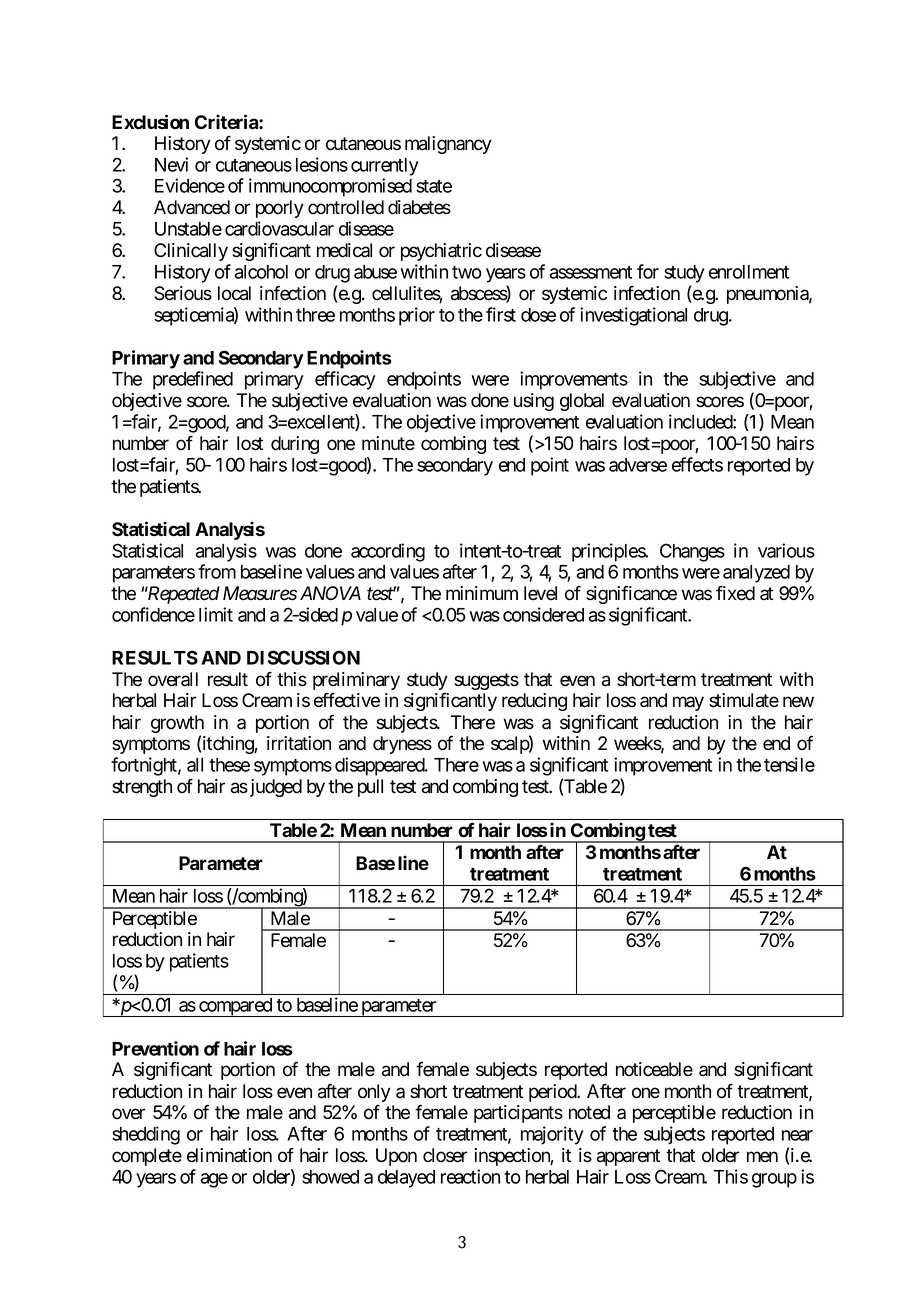  What do you see at coordinates (235, 1007) in the image?
I see `compared` at bounding box center [235, 1007].
